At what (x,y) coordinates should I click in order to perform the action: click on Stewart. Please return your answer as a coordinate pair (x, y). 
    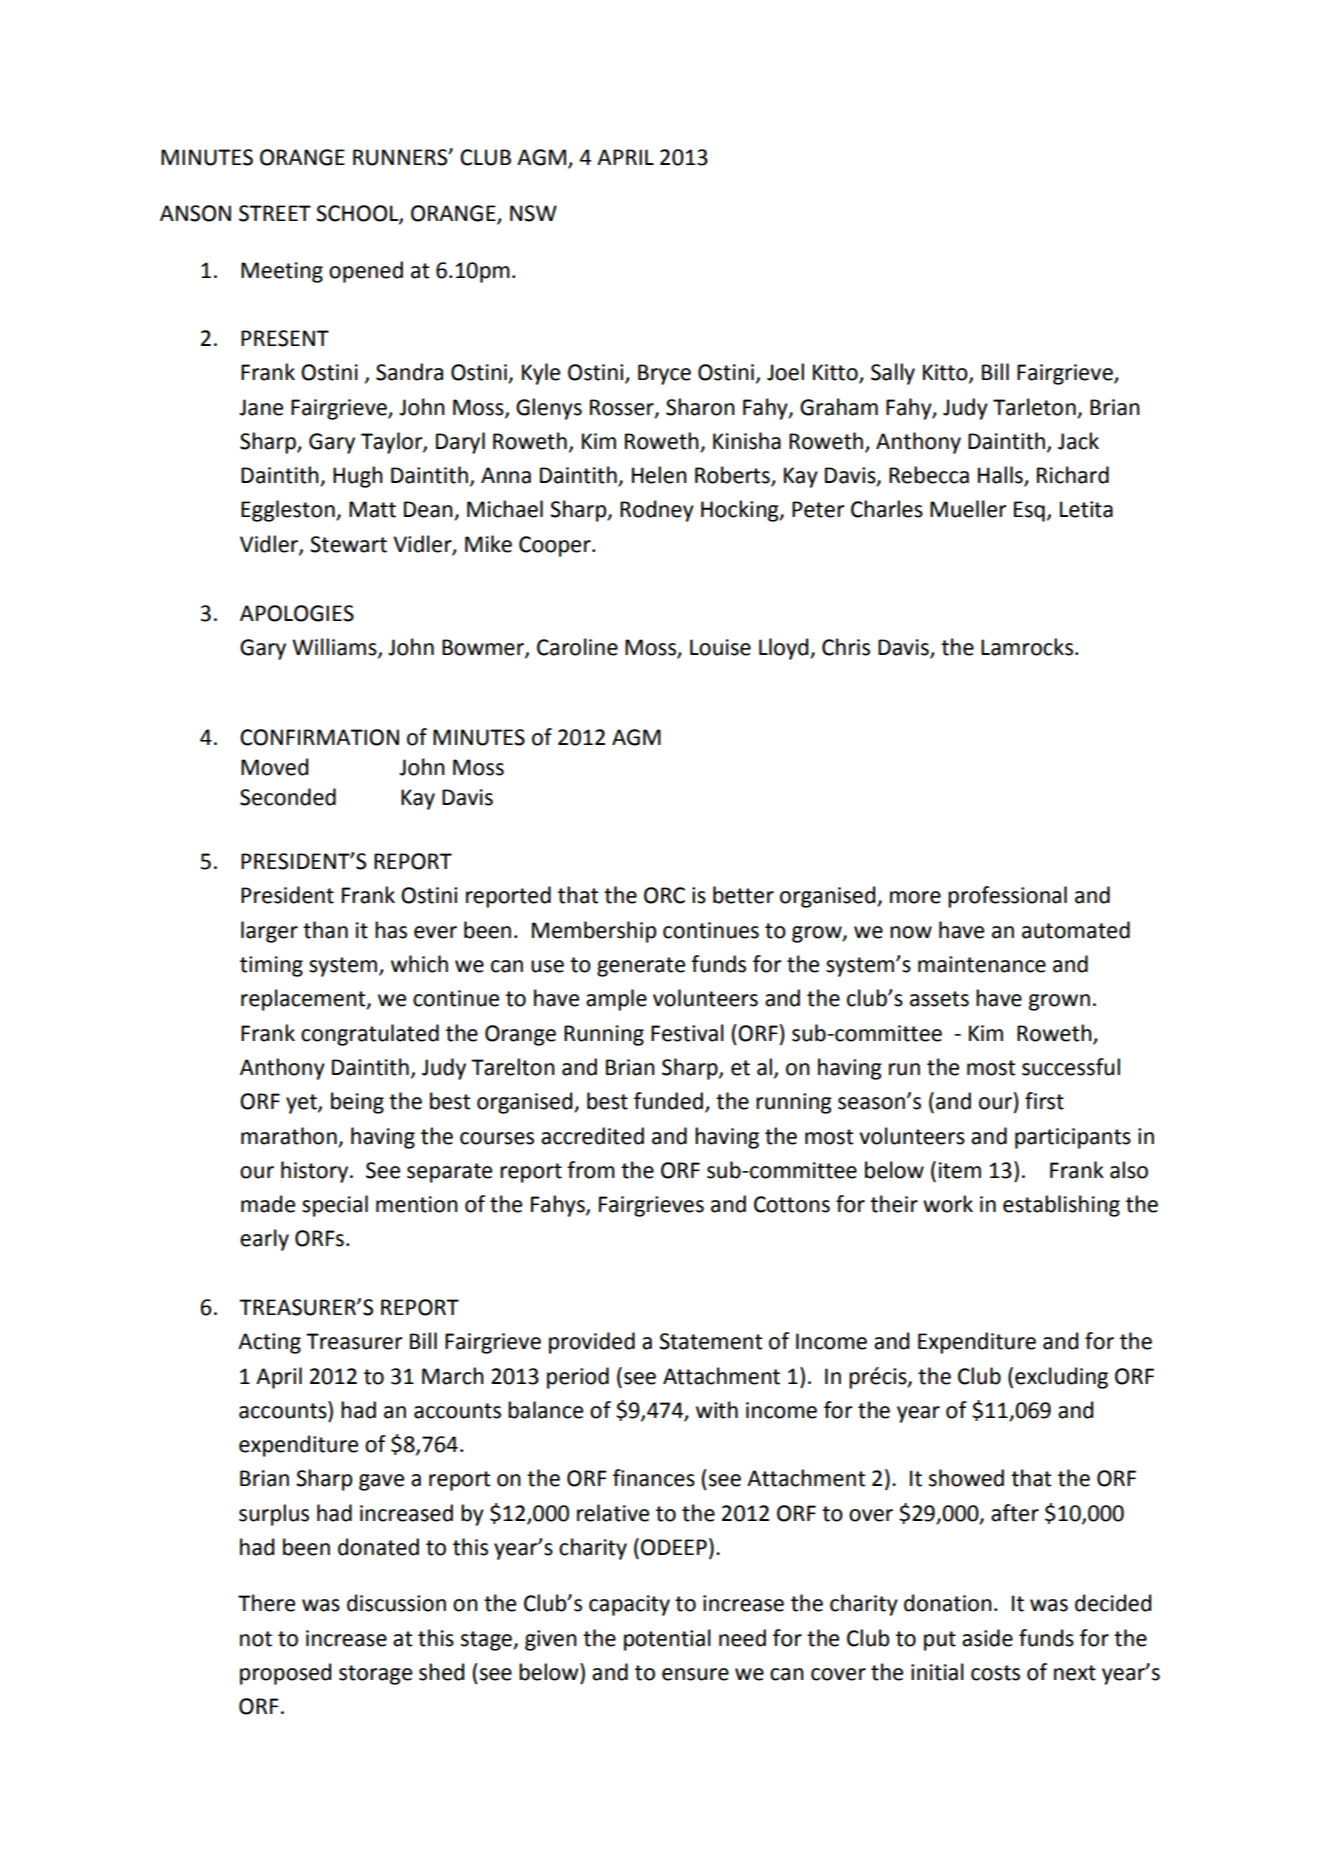
    Looking at the image, I should click on (348, 544).
